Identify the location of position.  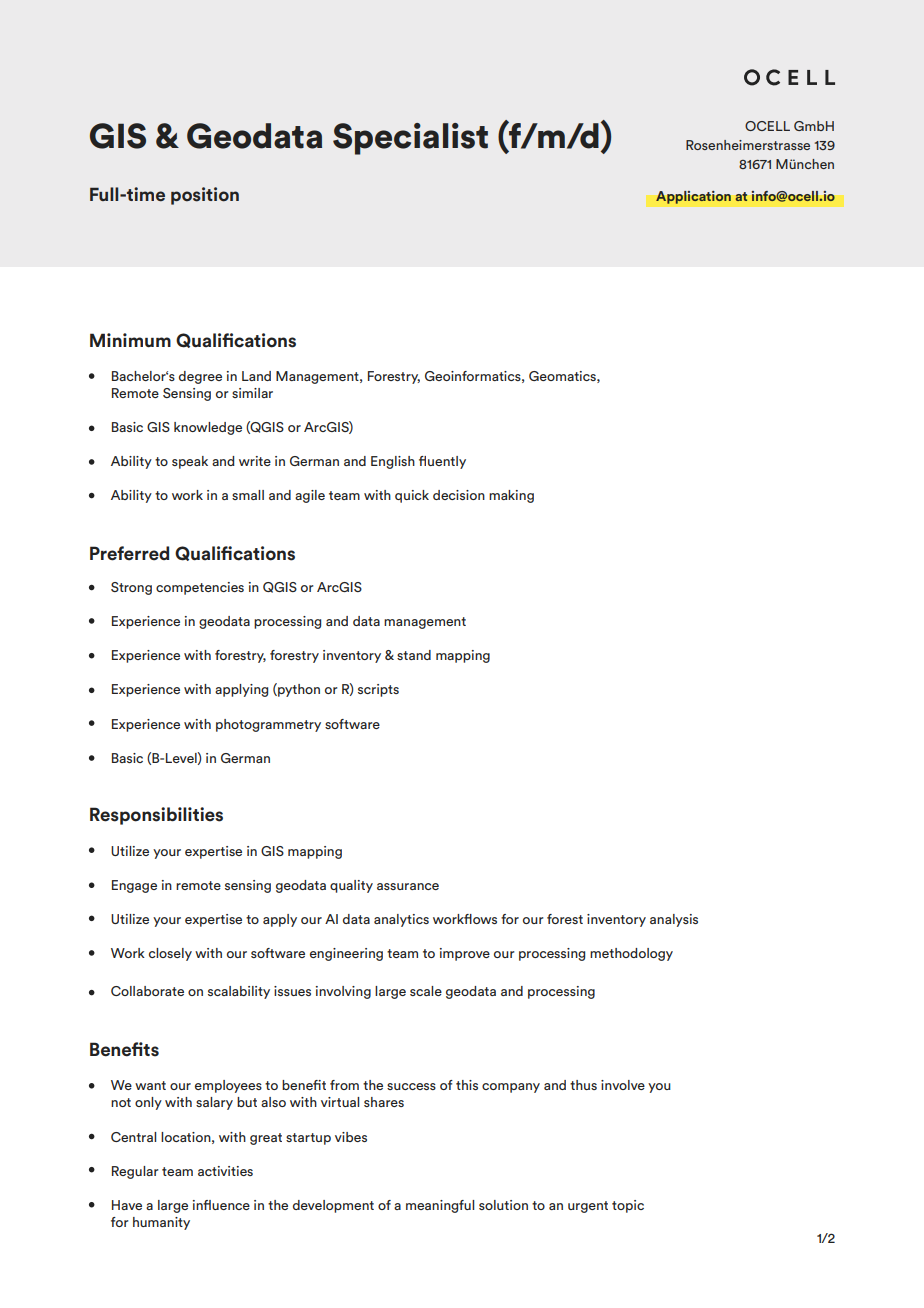
(205, 196).
